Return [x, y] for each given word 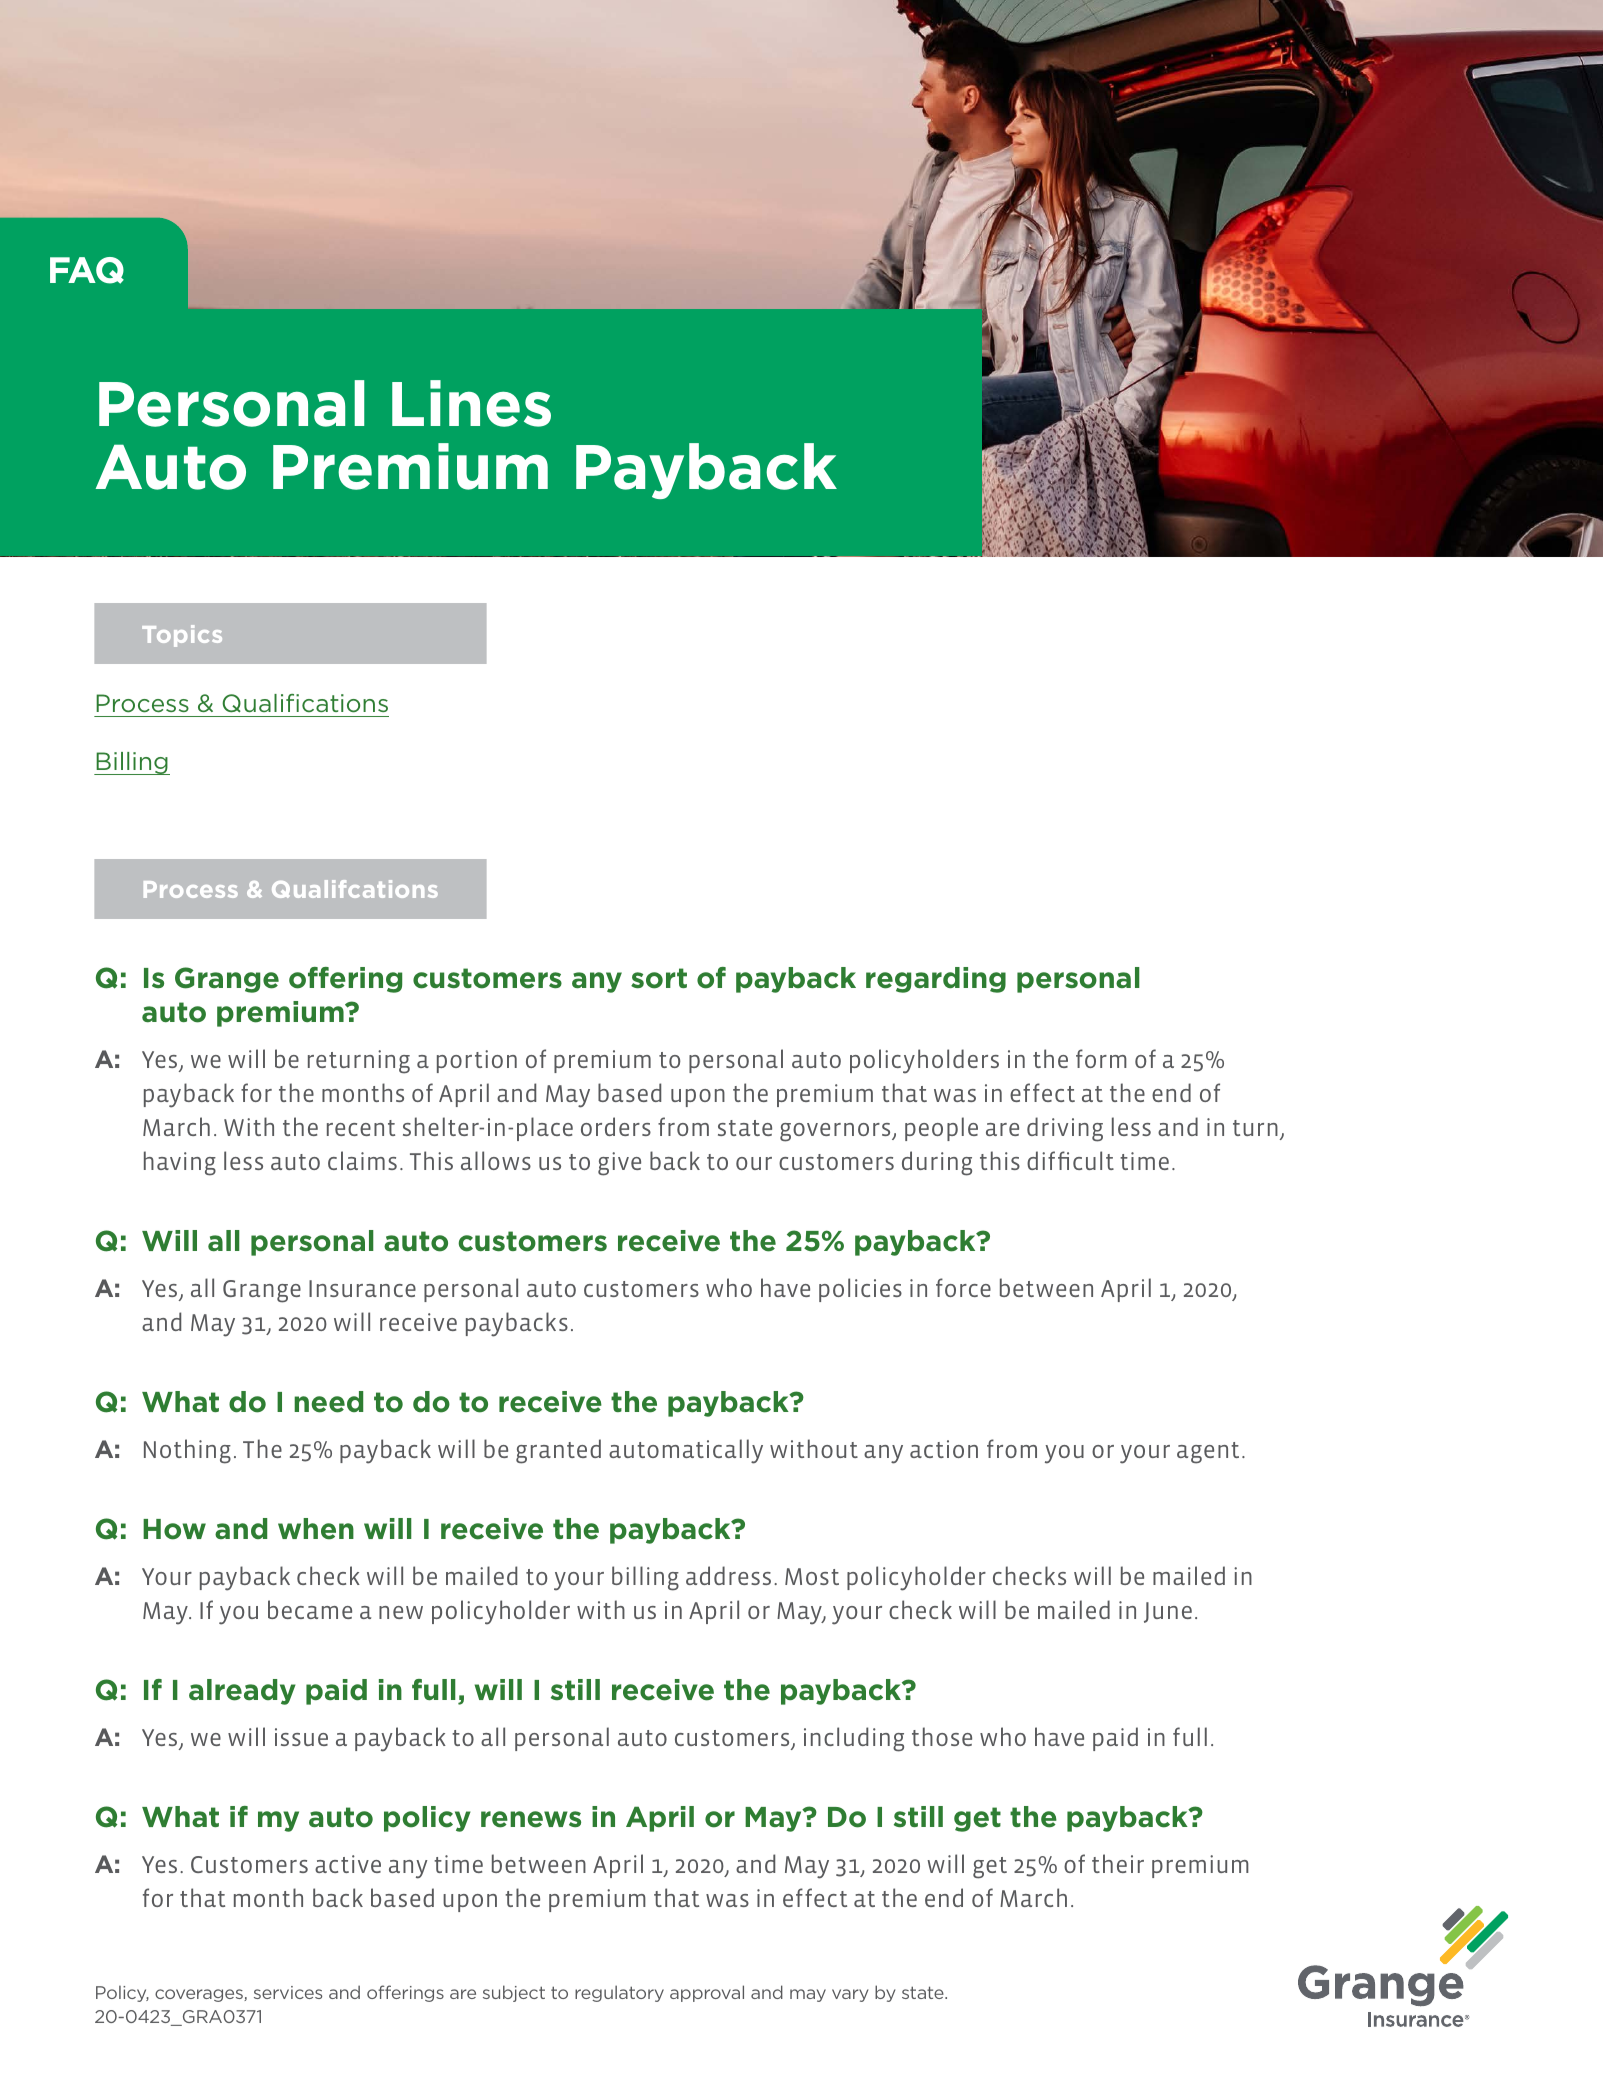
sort [659, 978]
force [963, 1287]
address [728, 1575]
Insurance [362, 1288]
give [619, 1164]
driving [1065, 1129]
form [1101, 1058]
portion [477, 1061]
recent [361, 1128]
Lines [471, 403]
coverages [200, 1995]
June [1168, 1612]
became [310, 1609]
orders [616, 1126]
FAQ [87, 270]
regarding [936, 980]
